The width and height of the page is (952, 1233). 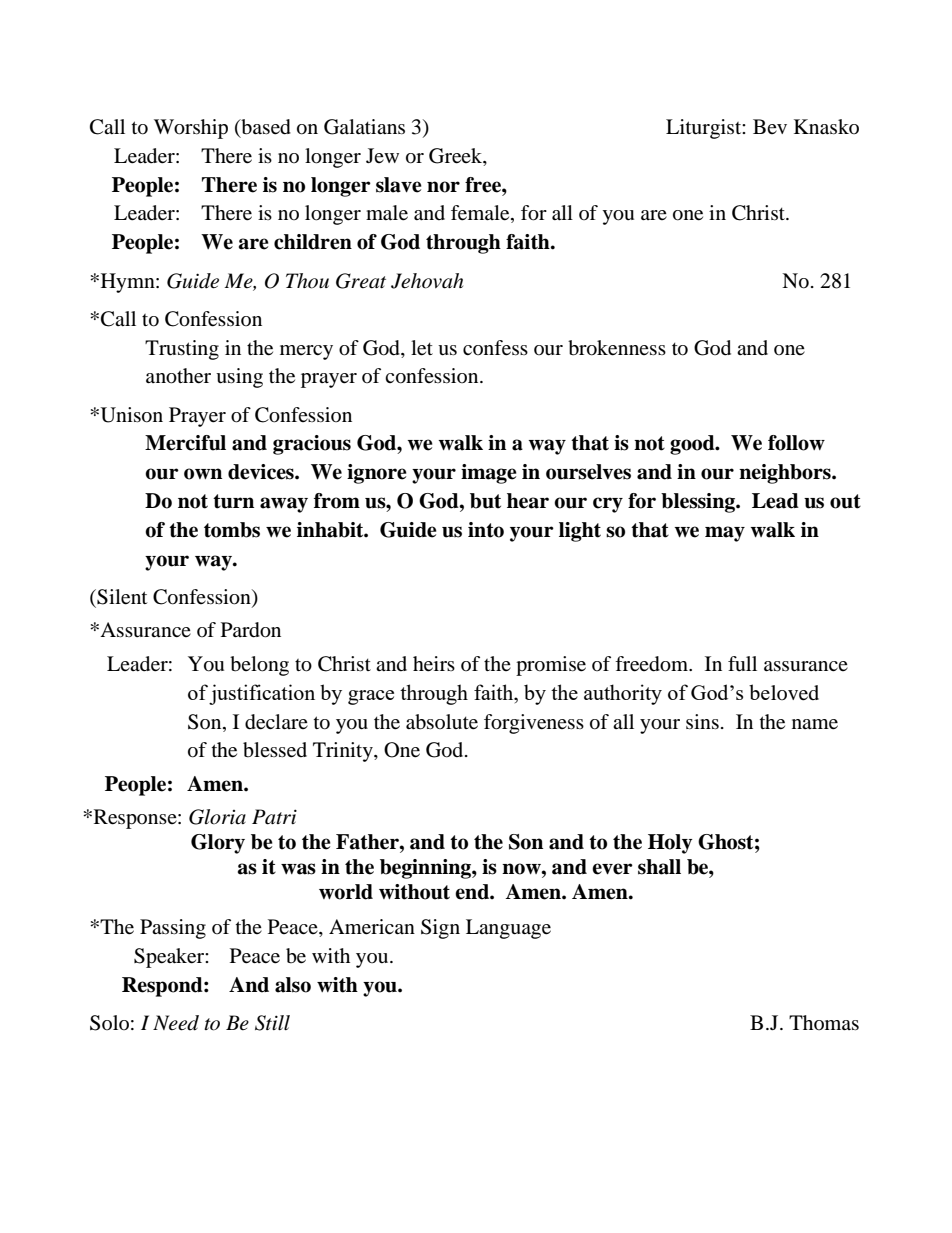 What do you see at coordinates (442, 722) in the page?
I see `absolute` at bounding box center [442, 722].
